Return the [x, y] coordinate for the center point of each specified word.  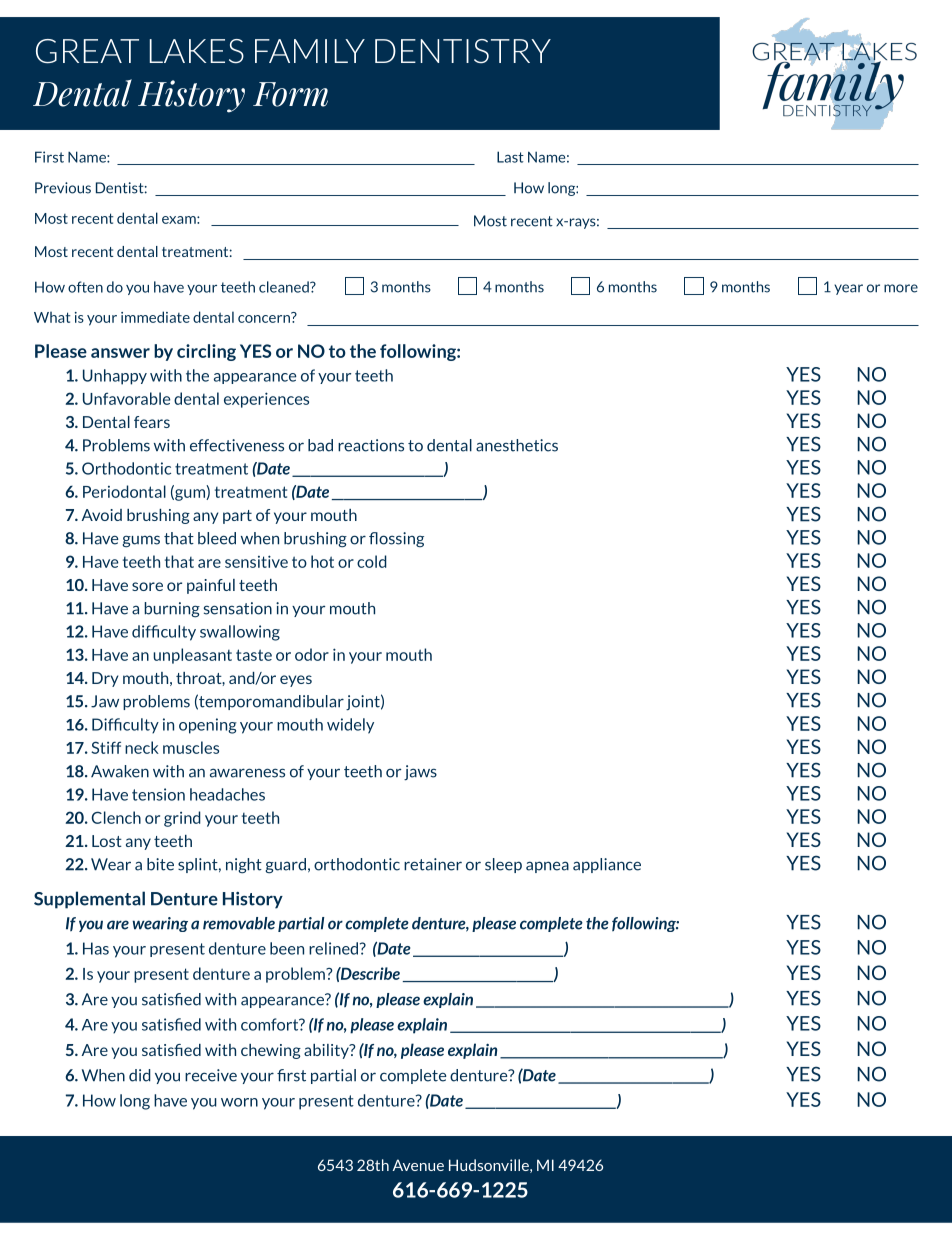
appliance [607, 865]
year [848, 289]
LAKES [197, 51]
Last [510, 157]
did [140, 1075]
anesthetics [517, 445]
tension [158, 794]
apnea [547, 867]
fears [152, 422]
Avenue [418, 1165]
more [901, 288]
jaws [420, 773]
